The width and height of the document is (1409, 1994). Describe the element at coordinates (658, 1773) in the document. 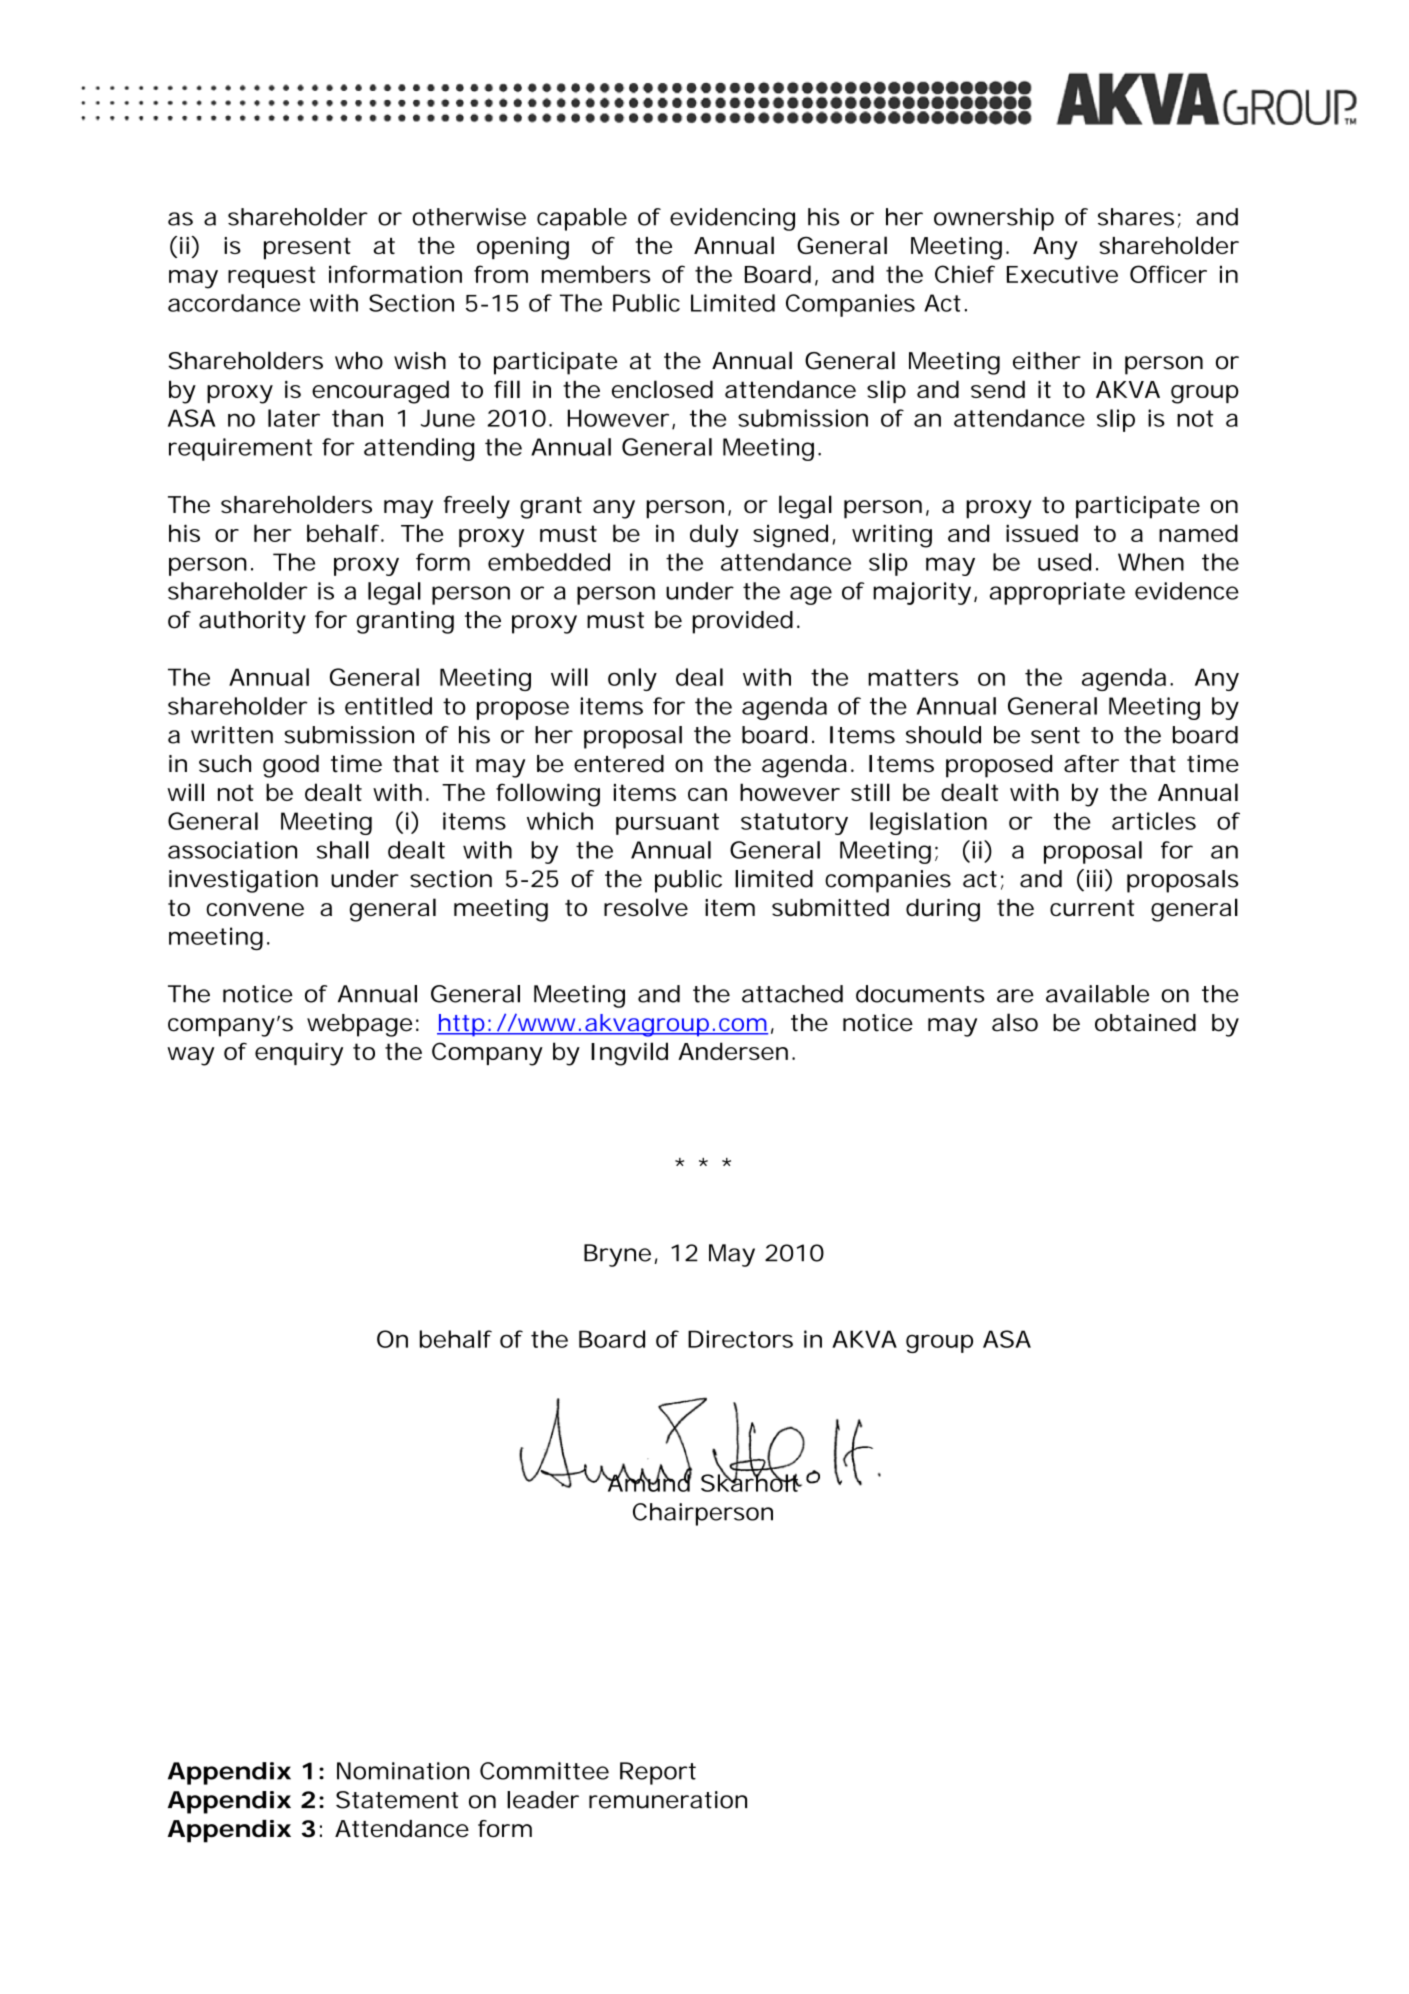

I see `Report` at that location.
